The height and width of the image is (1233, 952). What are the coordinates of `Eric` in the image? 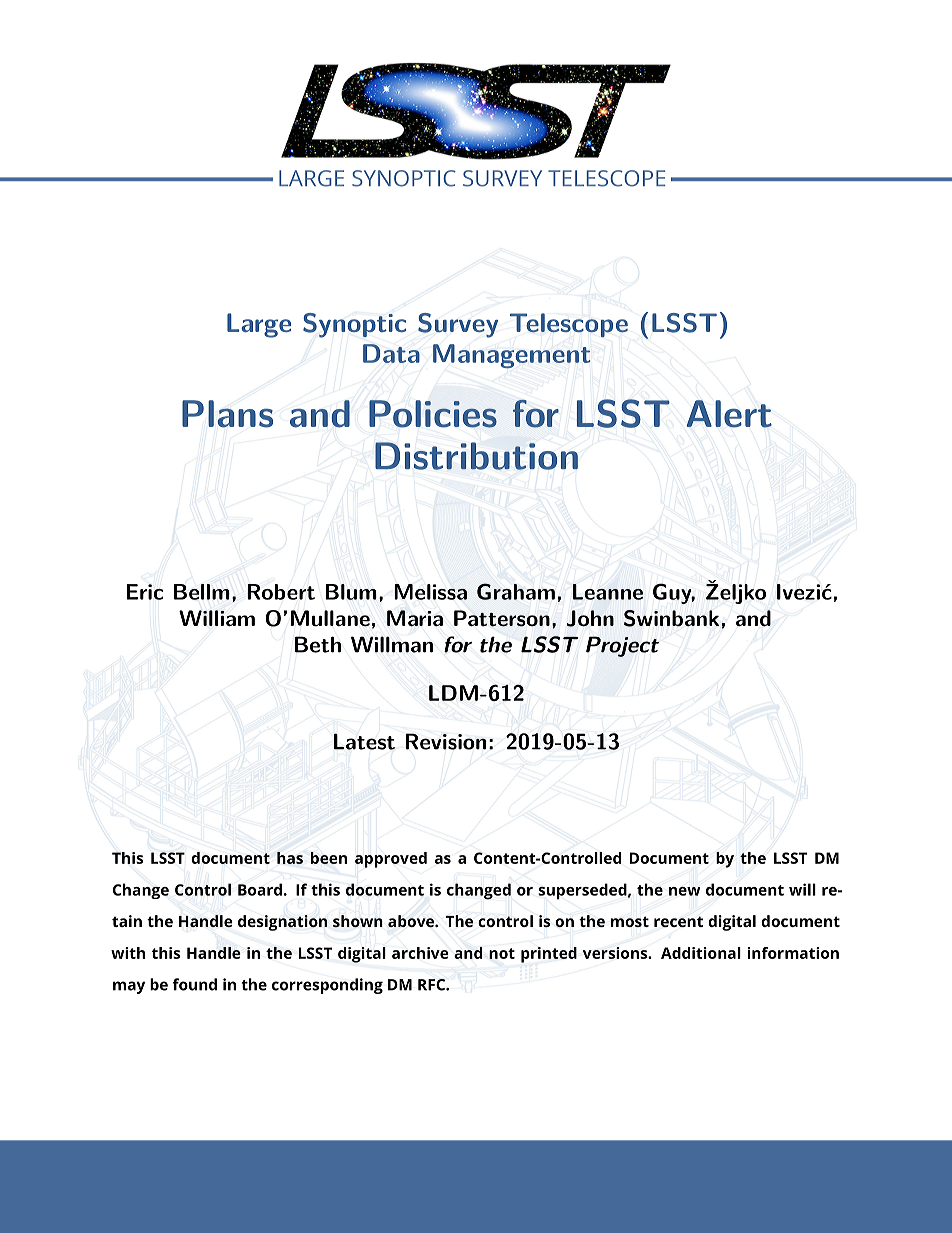 It's located at (144, 592).
